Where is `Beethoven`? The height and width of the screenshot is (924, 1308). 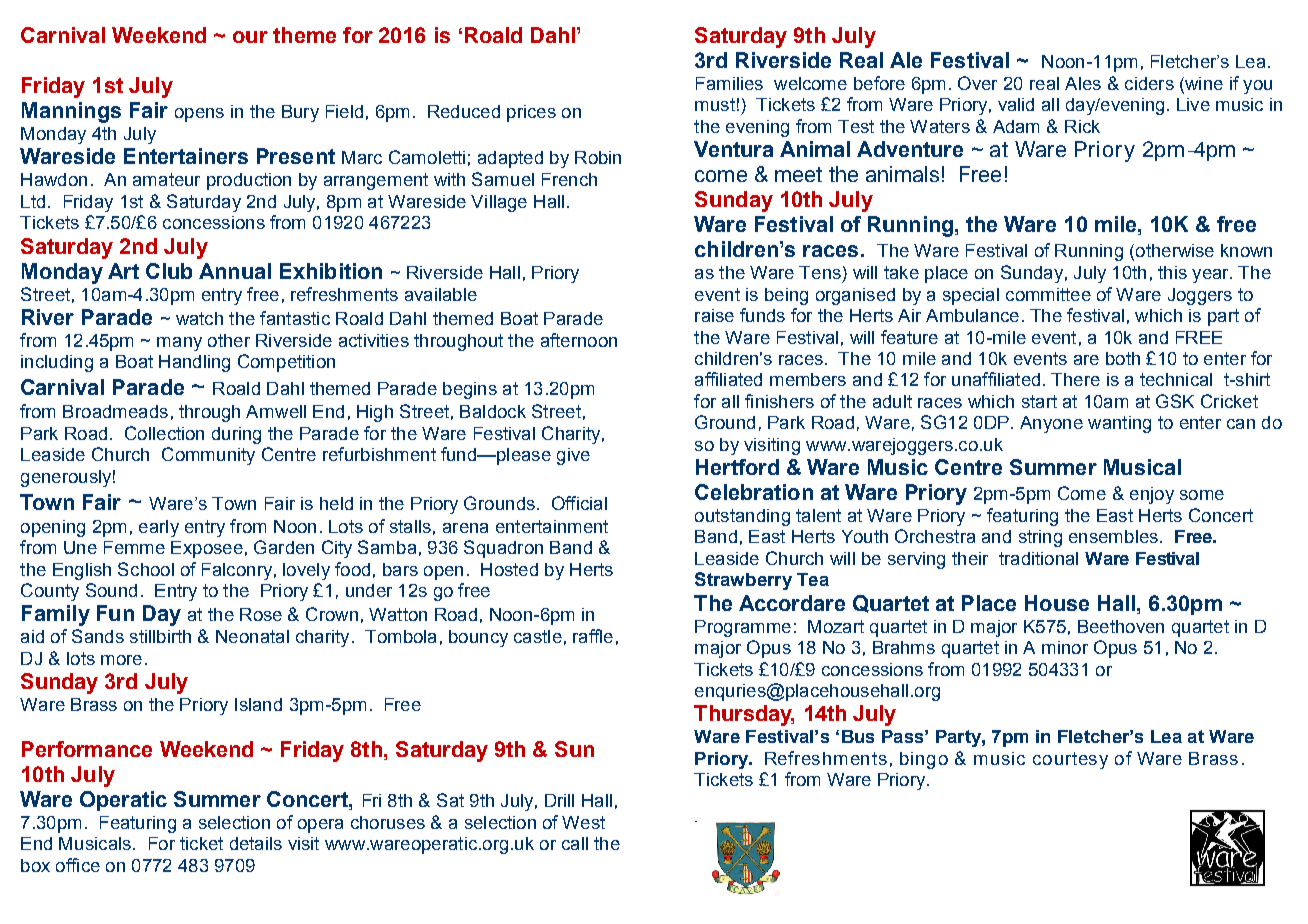
Beethoven is located at coordinates (1121, 626).
